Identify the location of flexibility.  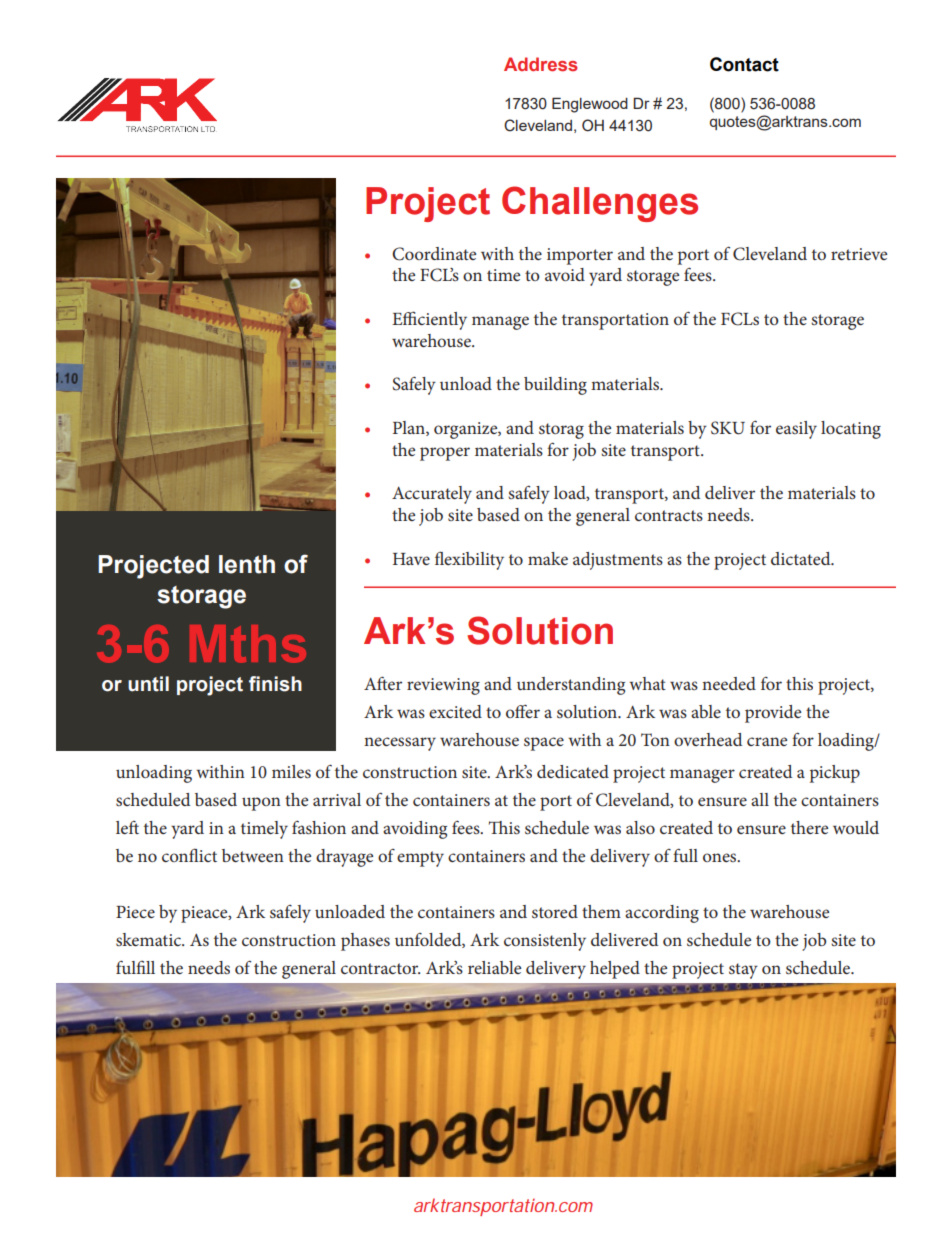
(469, 560).
